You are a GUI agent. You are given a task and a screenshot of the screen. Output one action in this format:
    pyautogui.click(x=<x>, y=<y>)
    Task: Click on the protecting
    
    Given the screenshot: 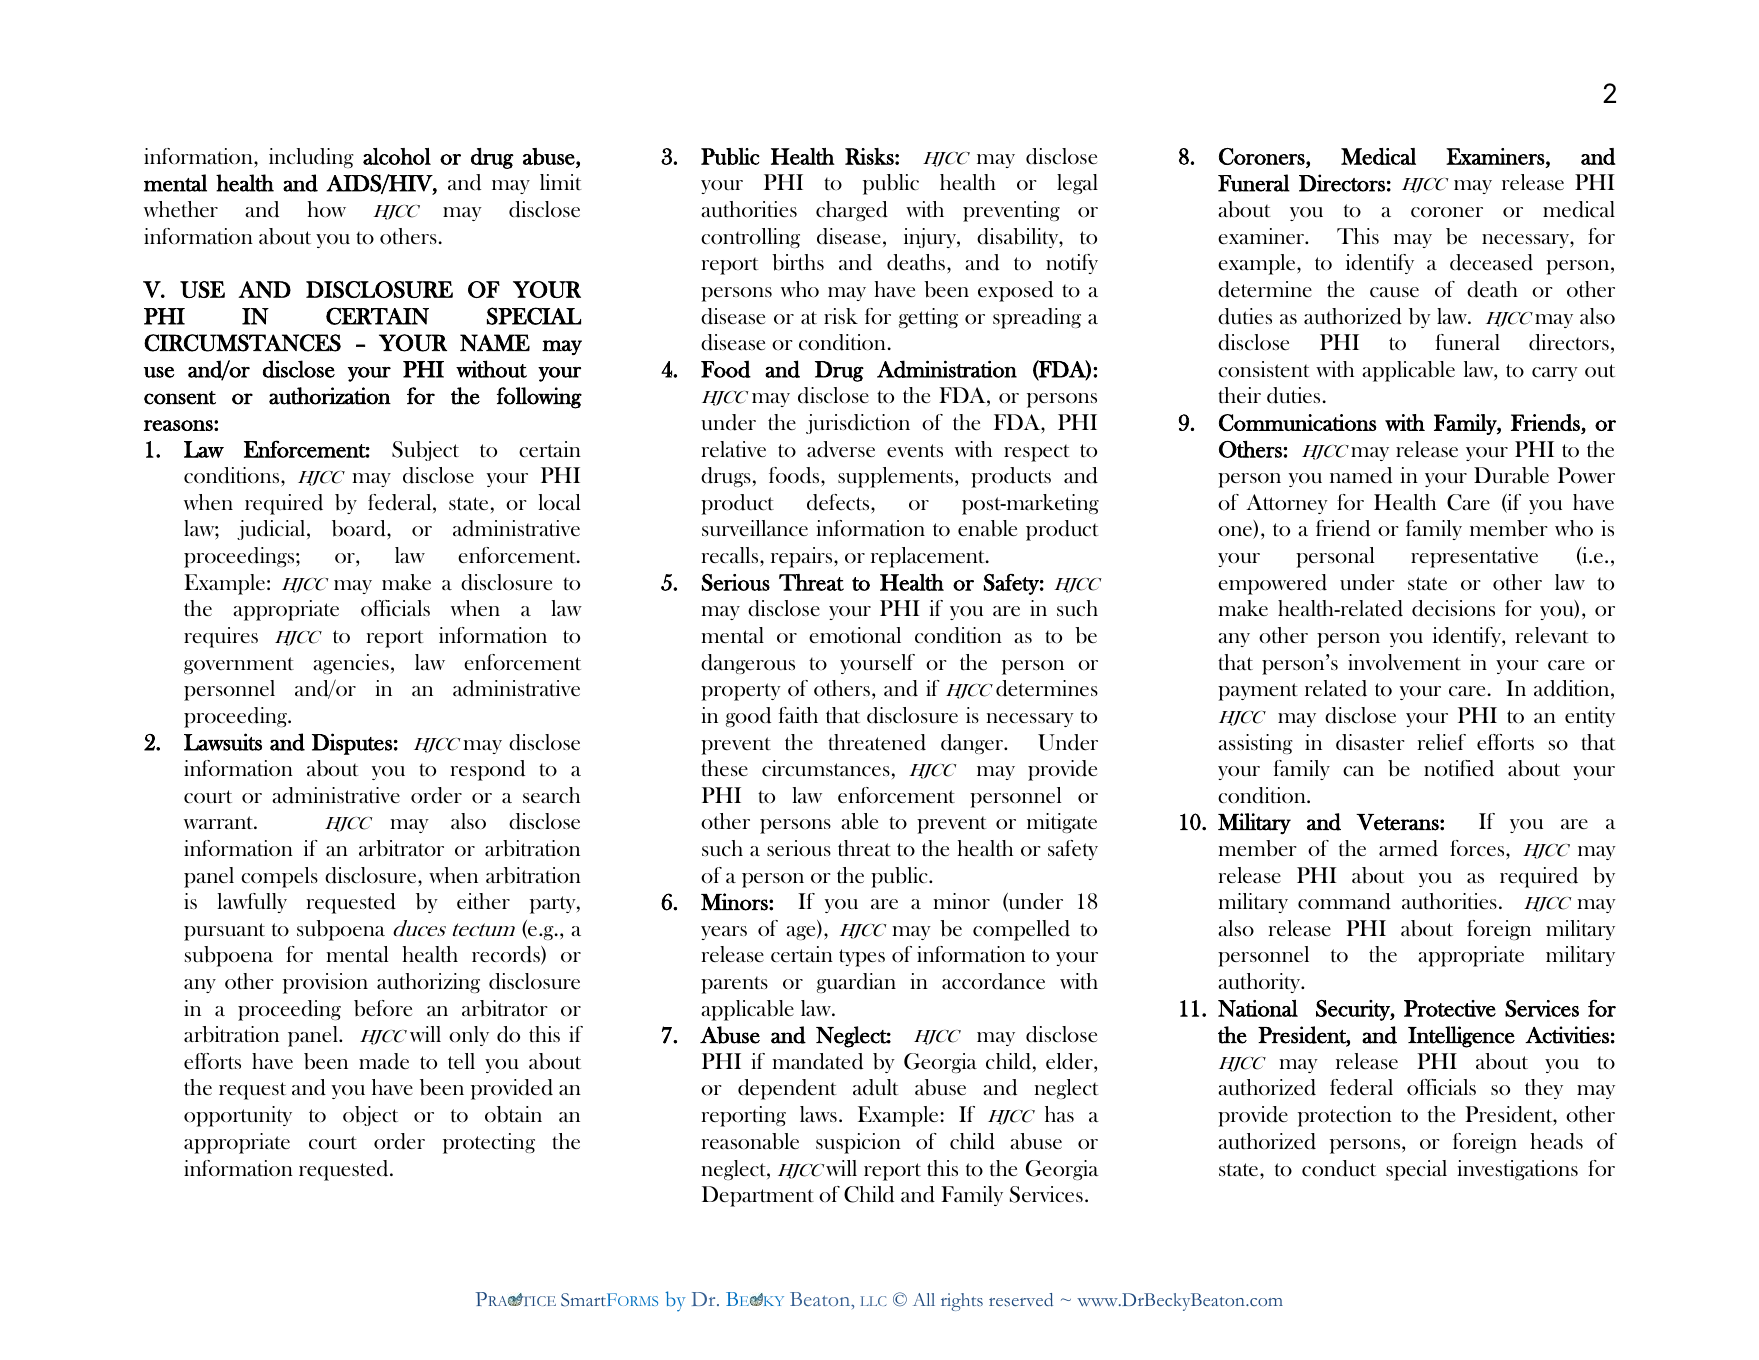 What is the action you would take?
    pyautogui.click(x=489, y=1143)
